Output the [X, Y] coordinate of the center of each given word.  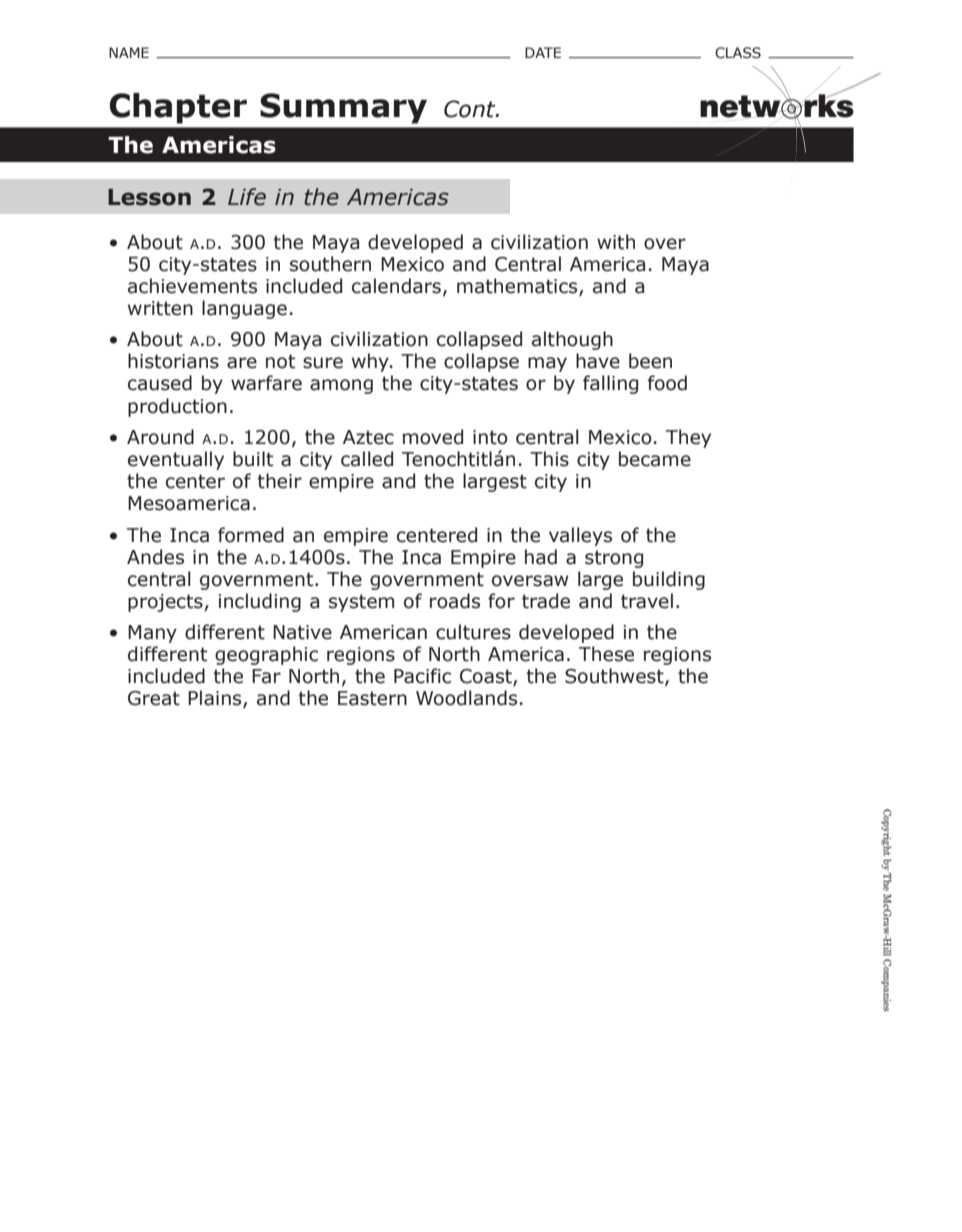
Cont [471, 109]
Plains [216, 699]
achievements [192, 286]
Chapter [178, 108]
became [655, 459]
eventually [176, 460]
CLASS [738, 53]
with [616, 242]
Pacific [422, 676]
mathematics [518, 287]
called [367, 459]
